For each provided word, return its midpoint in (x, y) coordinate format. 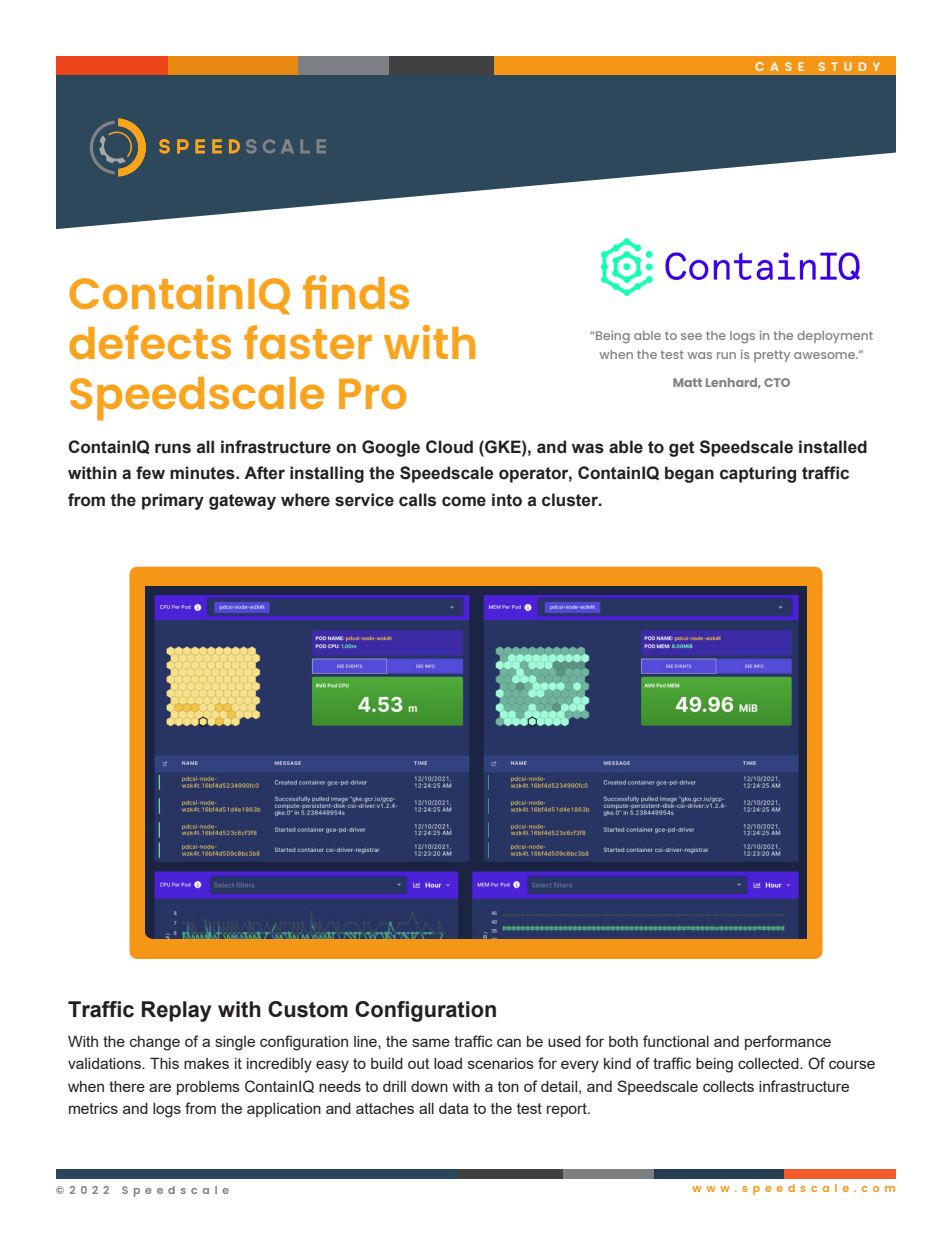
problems (208, 1088)
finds (356, 292)
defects (150, 342)
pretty (772, 356)
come (464, 501)
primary (173, 501)
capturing (758, 474)
